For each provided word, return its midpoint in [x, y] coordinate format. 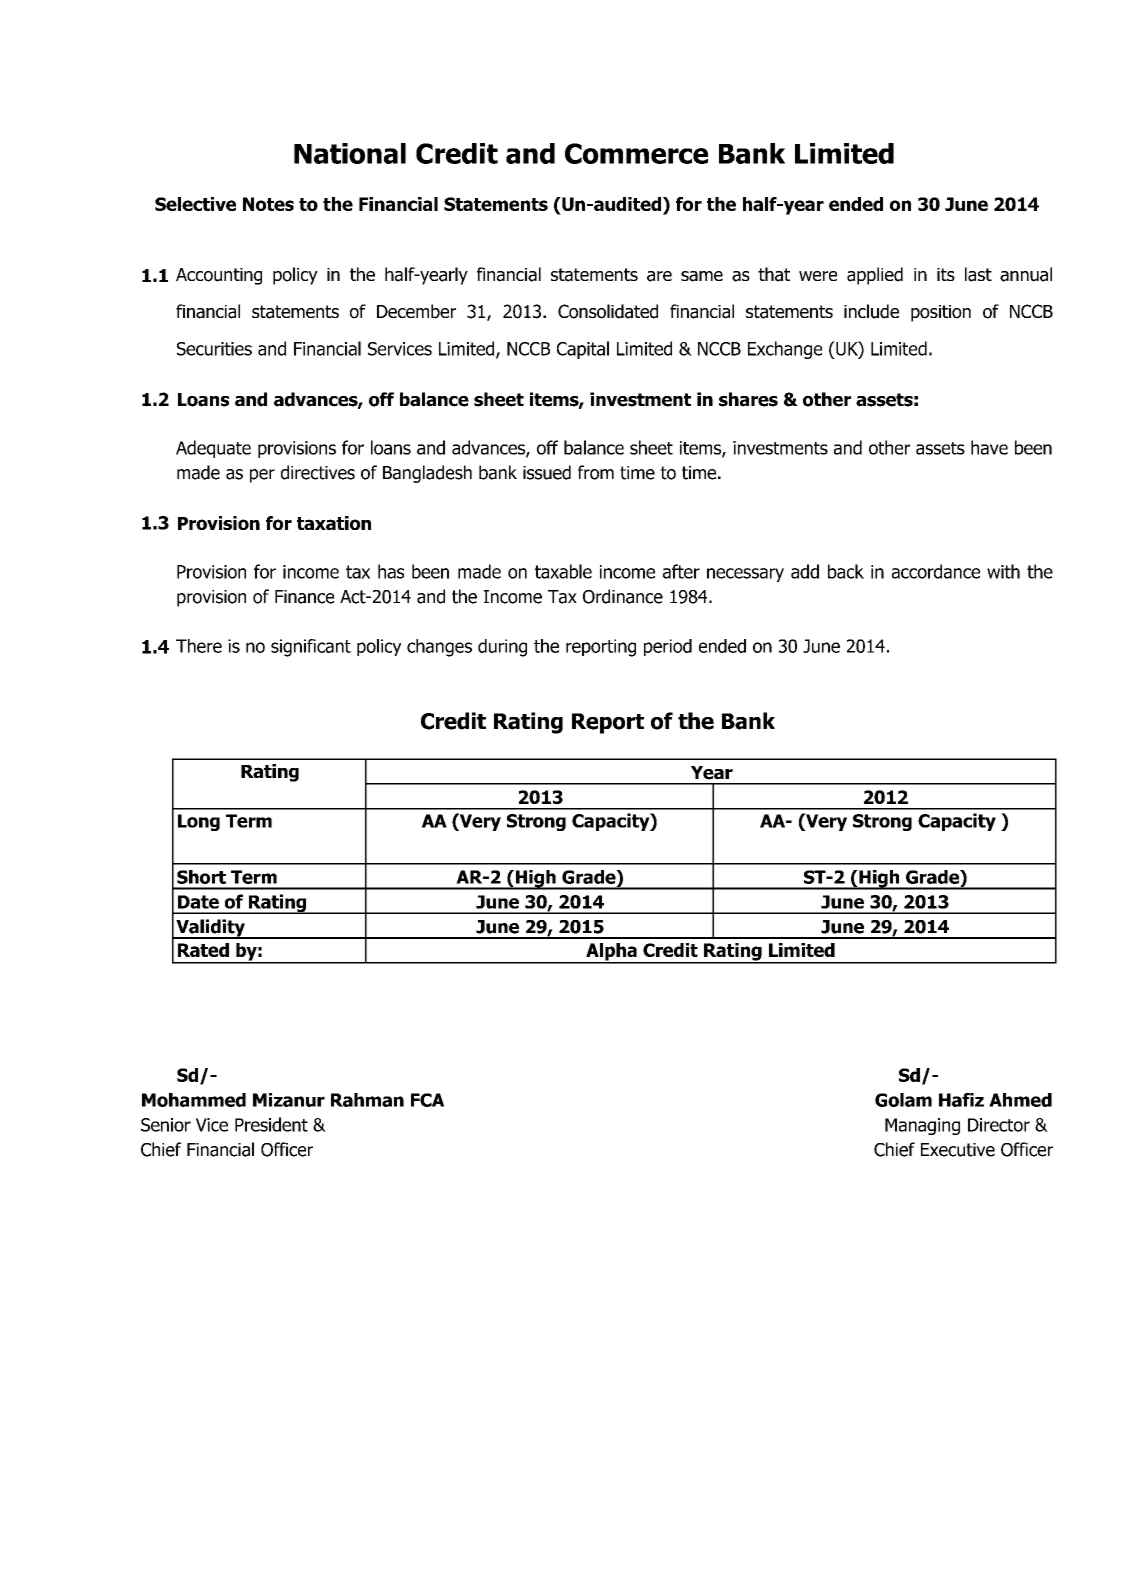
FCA [427, 1100]
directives [318, 472]
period [668, 647]
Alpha [611, 953]
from [596, 472]
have [989, 447]
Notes [268, 204]
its [946, 274]
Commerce [636, 153]
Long [199, 822]
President [271, 1124]
